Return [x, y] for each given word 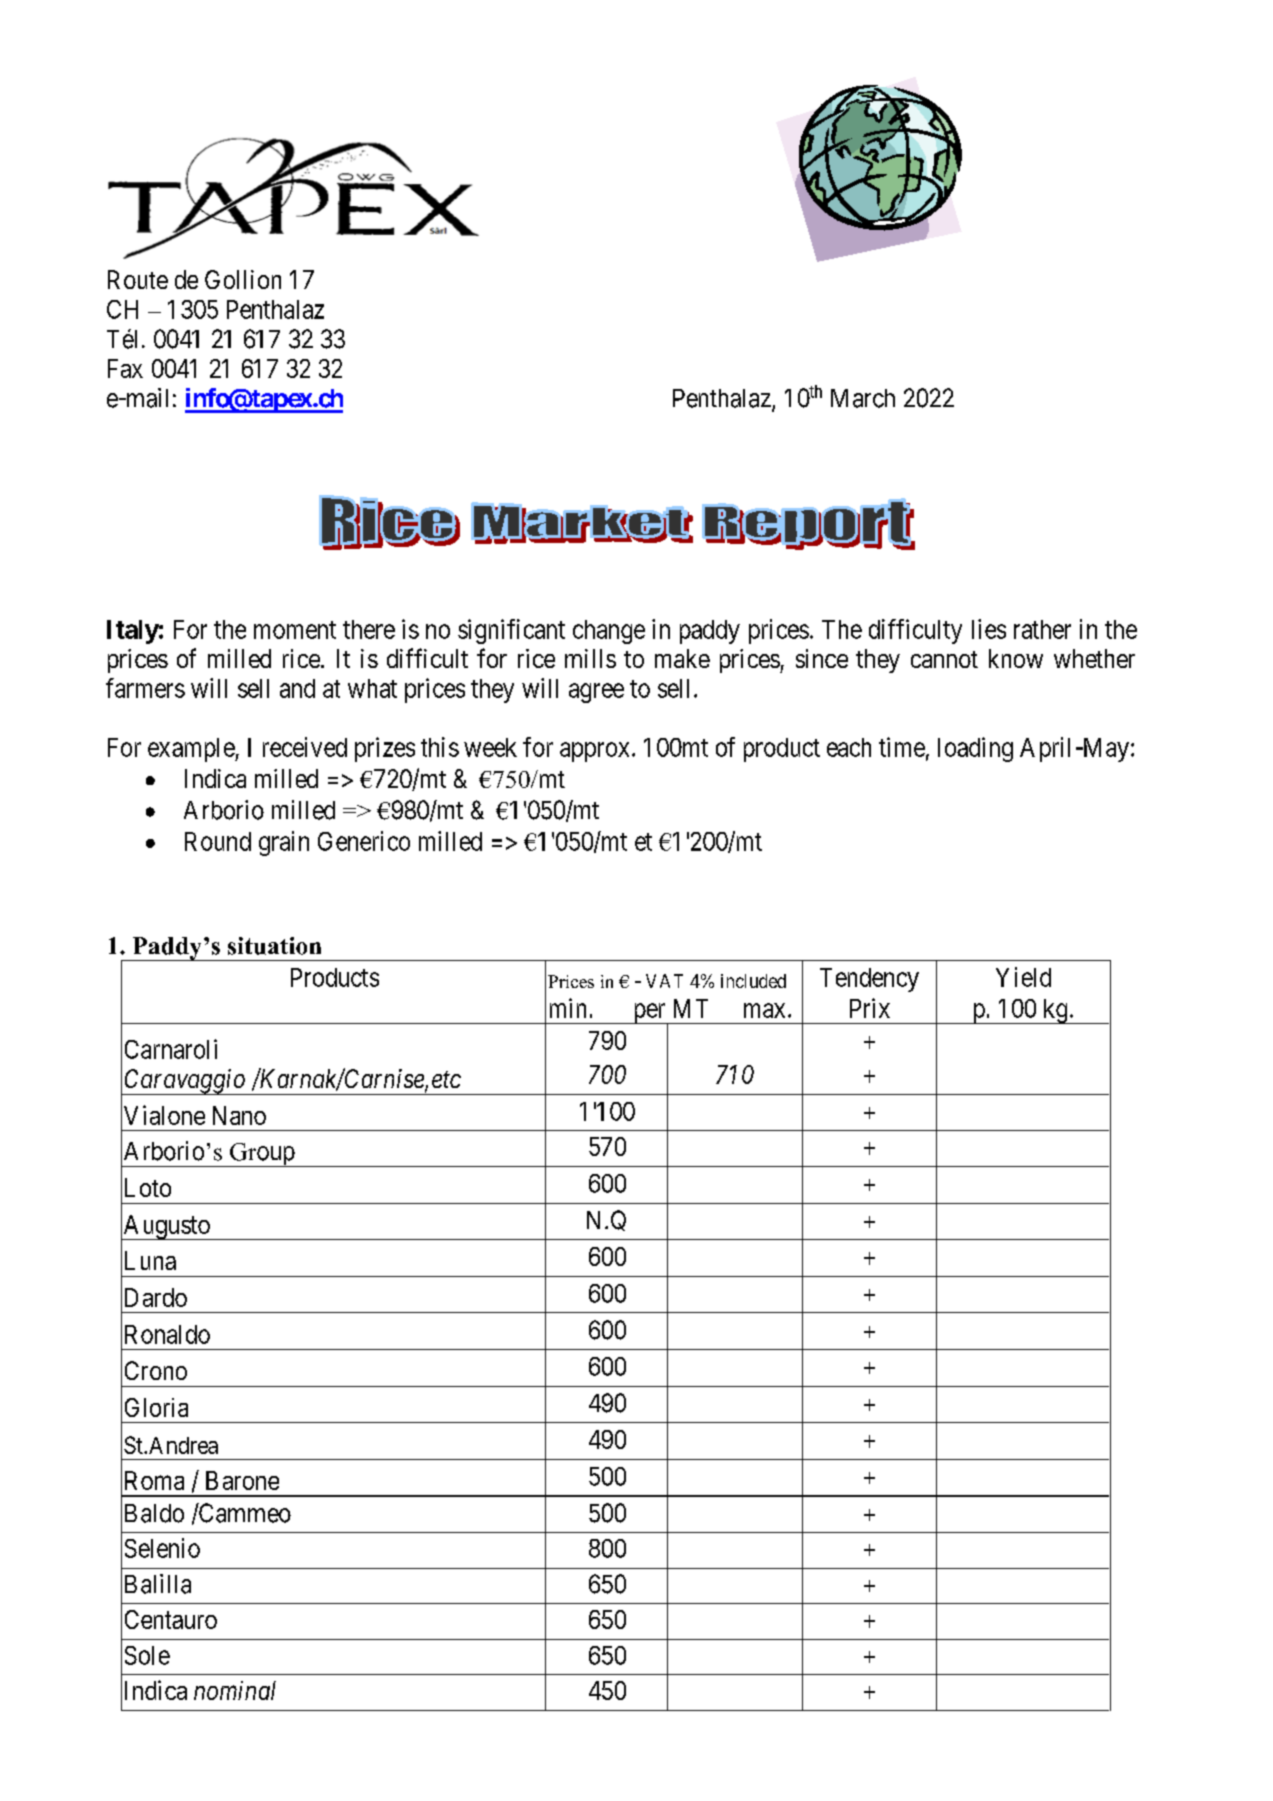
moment [295, 630]
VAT [664, 981]
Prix [870, 1008]
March [863, 398]
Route [138, 279]
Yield [1023, 977]
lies [989, 629]
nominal [235, 1690]
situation [274, 946]
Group [262, 1155]
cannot [944, 659]
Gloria [156, 1407]
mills [590, 658]
